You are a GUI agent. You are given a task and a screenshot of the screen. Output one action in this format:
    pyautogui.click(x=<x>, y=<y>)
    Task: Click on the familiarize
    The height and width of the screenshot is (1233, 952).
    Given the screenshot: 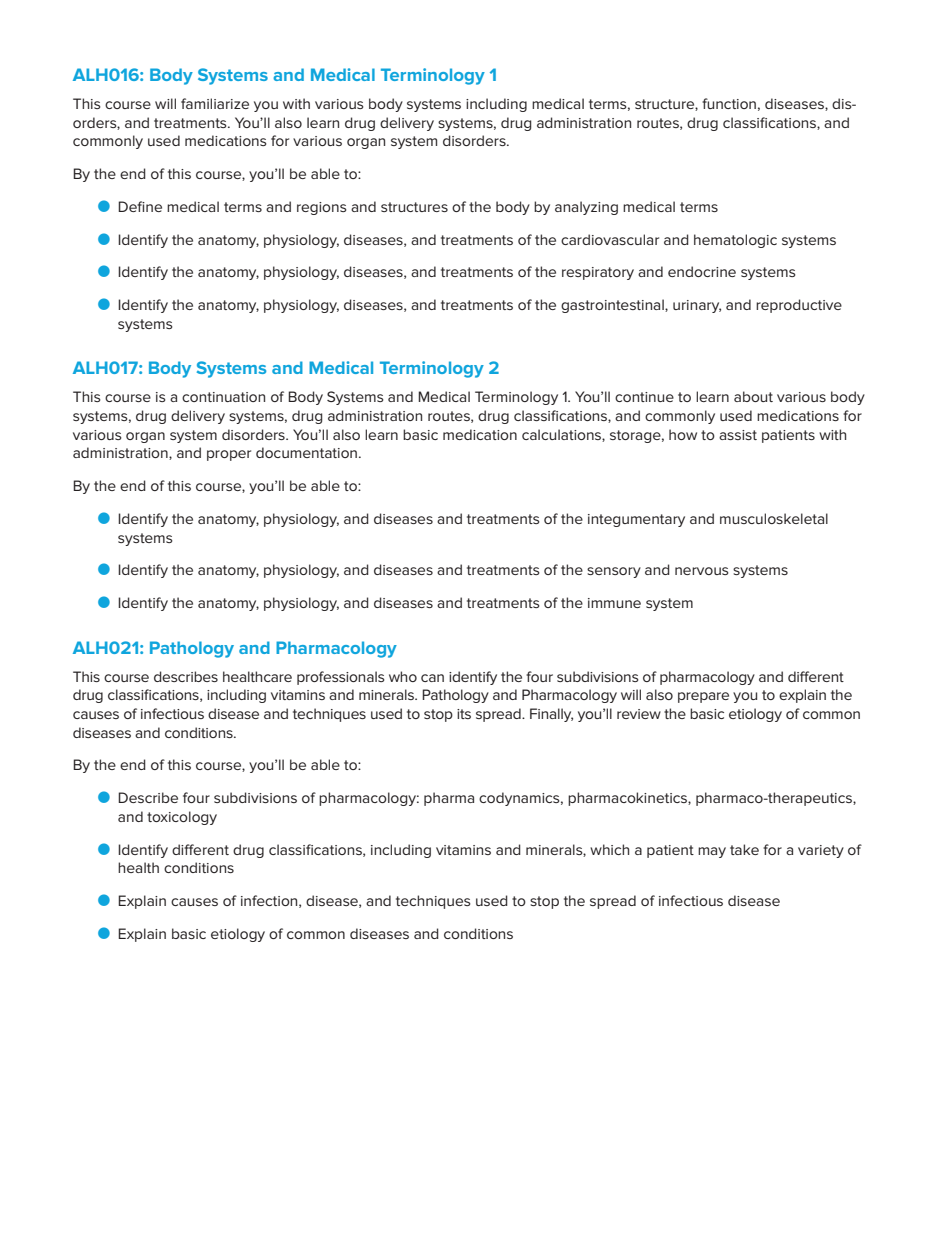 What is the action you would take?
    pyautogui.click(x=215, y=103)
